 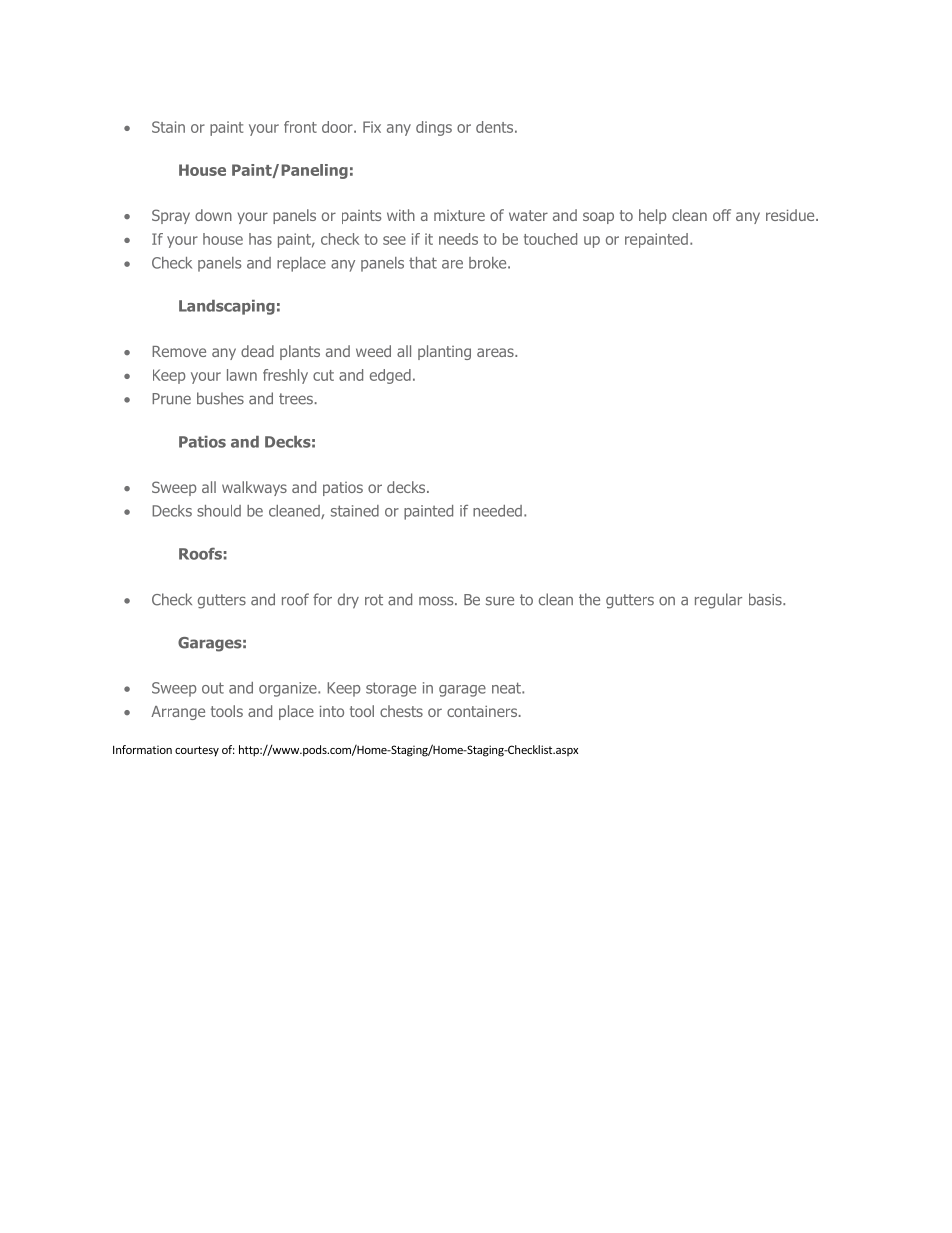 I want to click on bushes, so click(x=220, y=398).
